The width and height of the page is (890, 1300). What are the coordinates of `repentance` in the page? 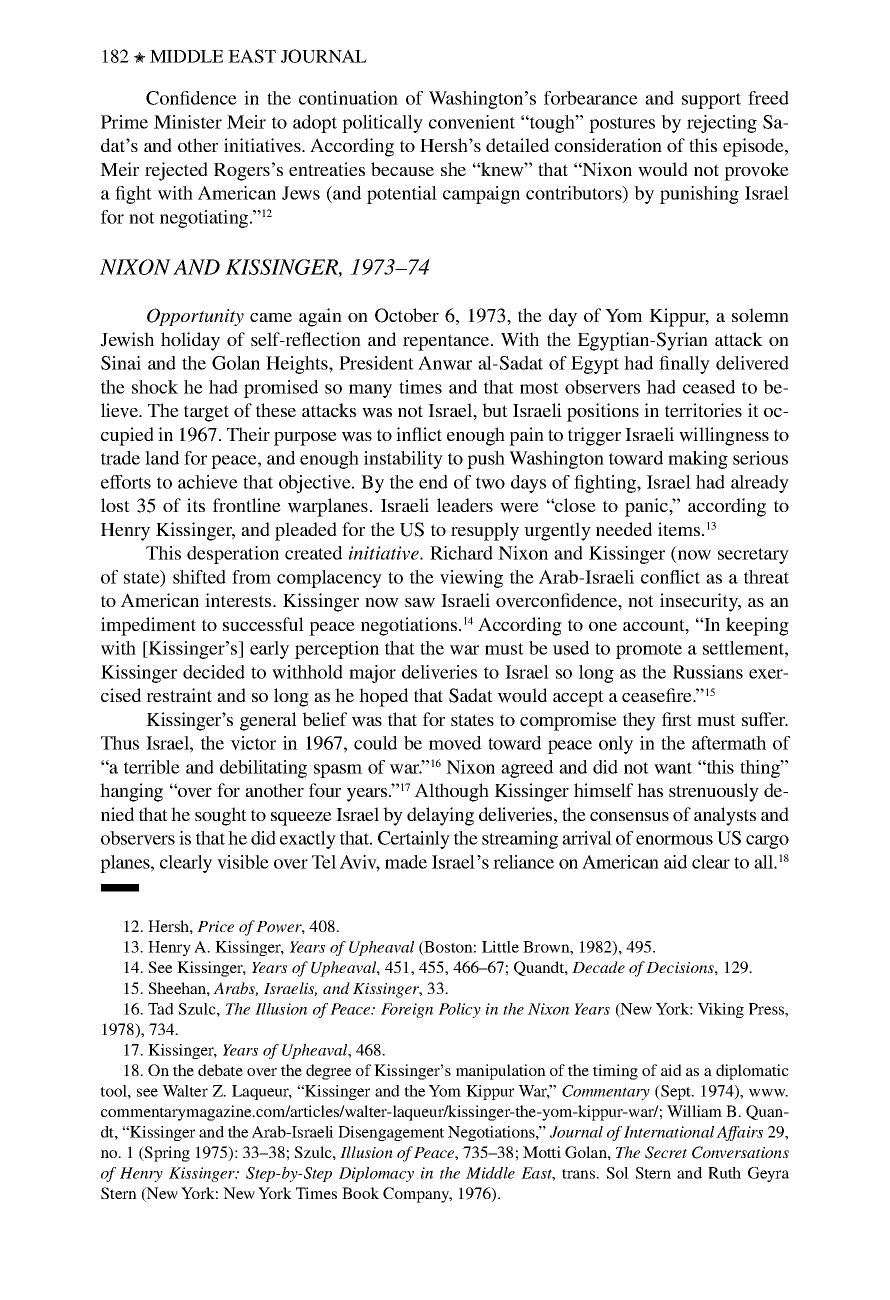 It's located at (447, 342).
